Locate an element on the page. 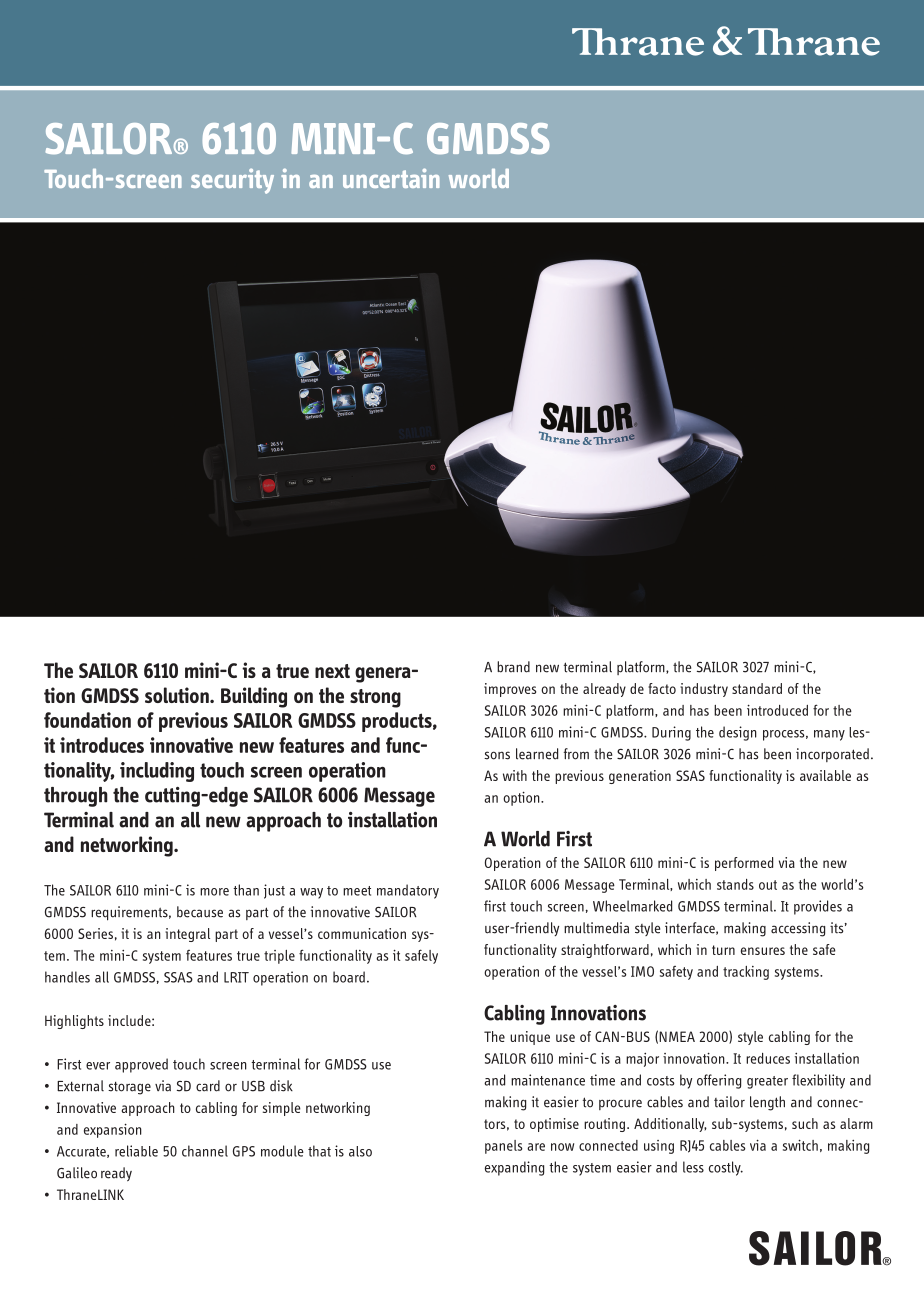 The image size is (924, 1308). reliable is located at coordinates (136, 1151).
